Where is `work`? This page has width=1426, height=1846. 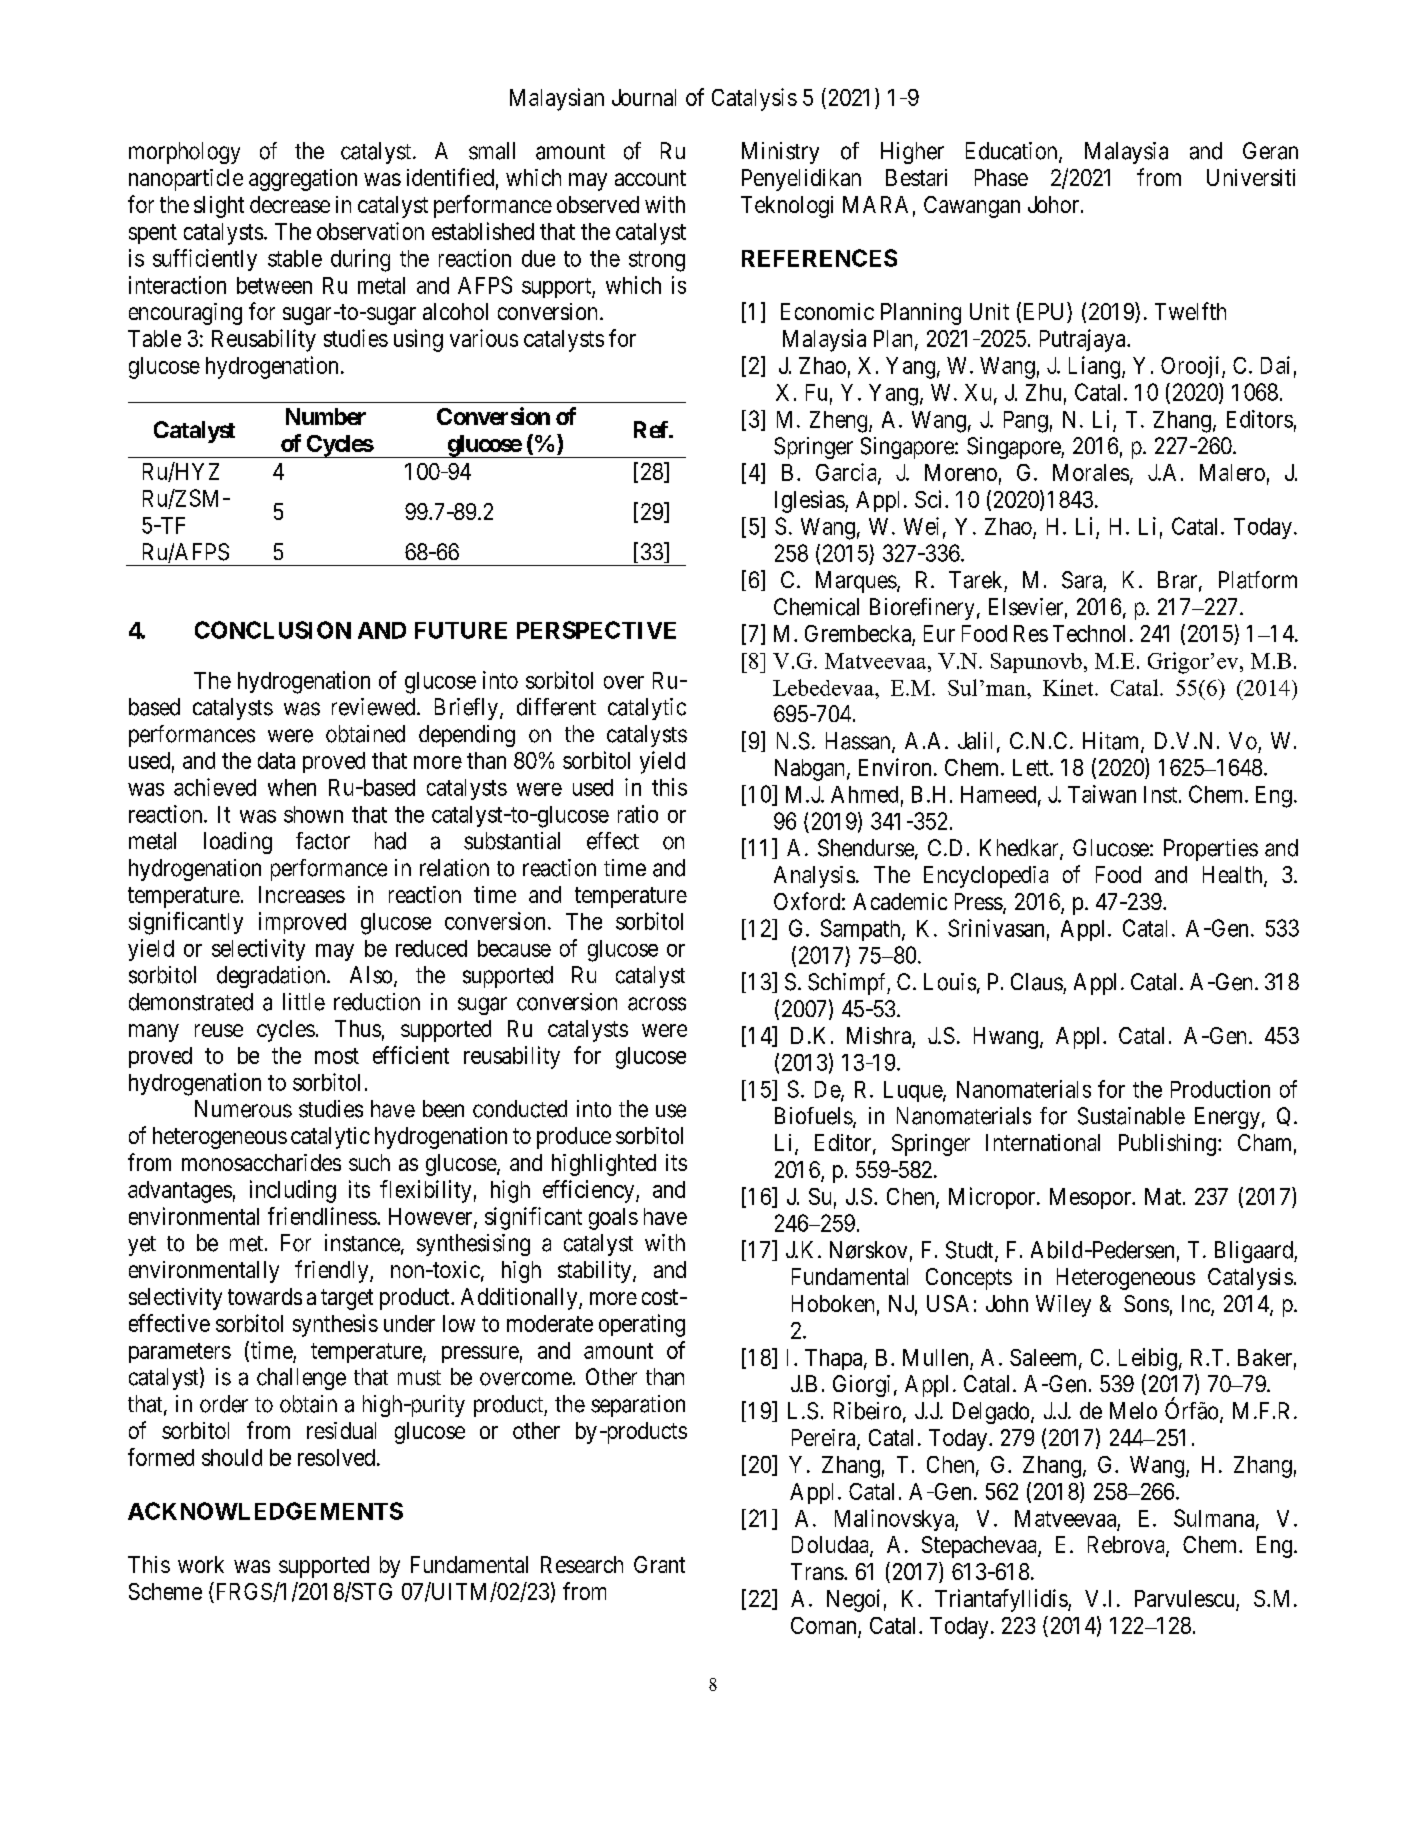 work is located at coordinates (201, 1564).
